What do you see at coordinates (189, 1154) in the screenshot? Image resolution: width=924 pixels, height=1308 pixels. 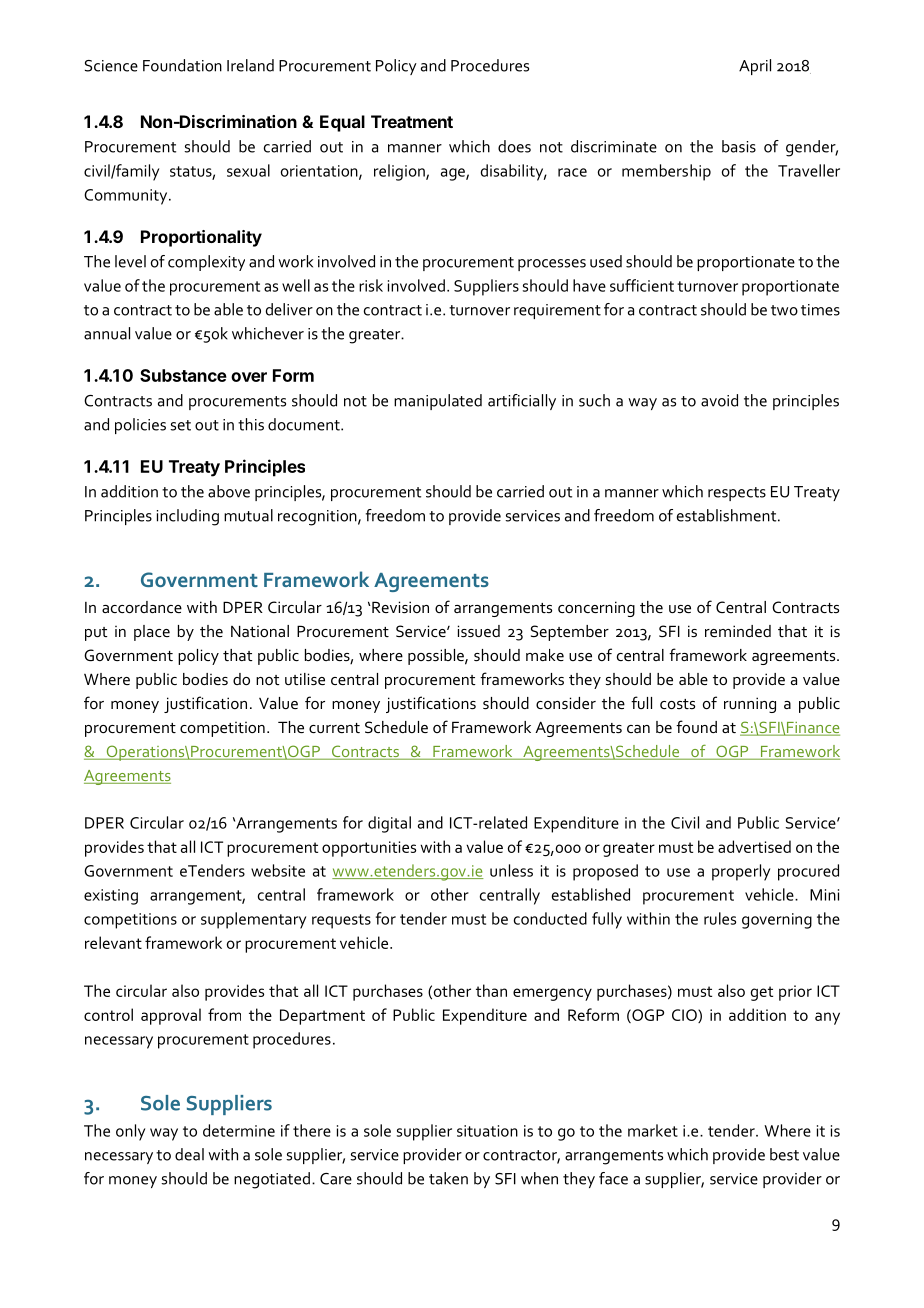 I see `deal` at bounding box center [189, 1154].
